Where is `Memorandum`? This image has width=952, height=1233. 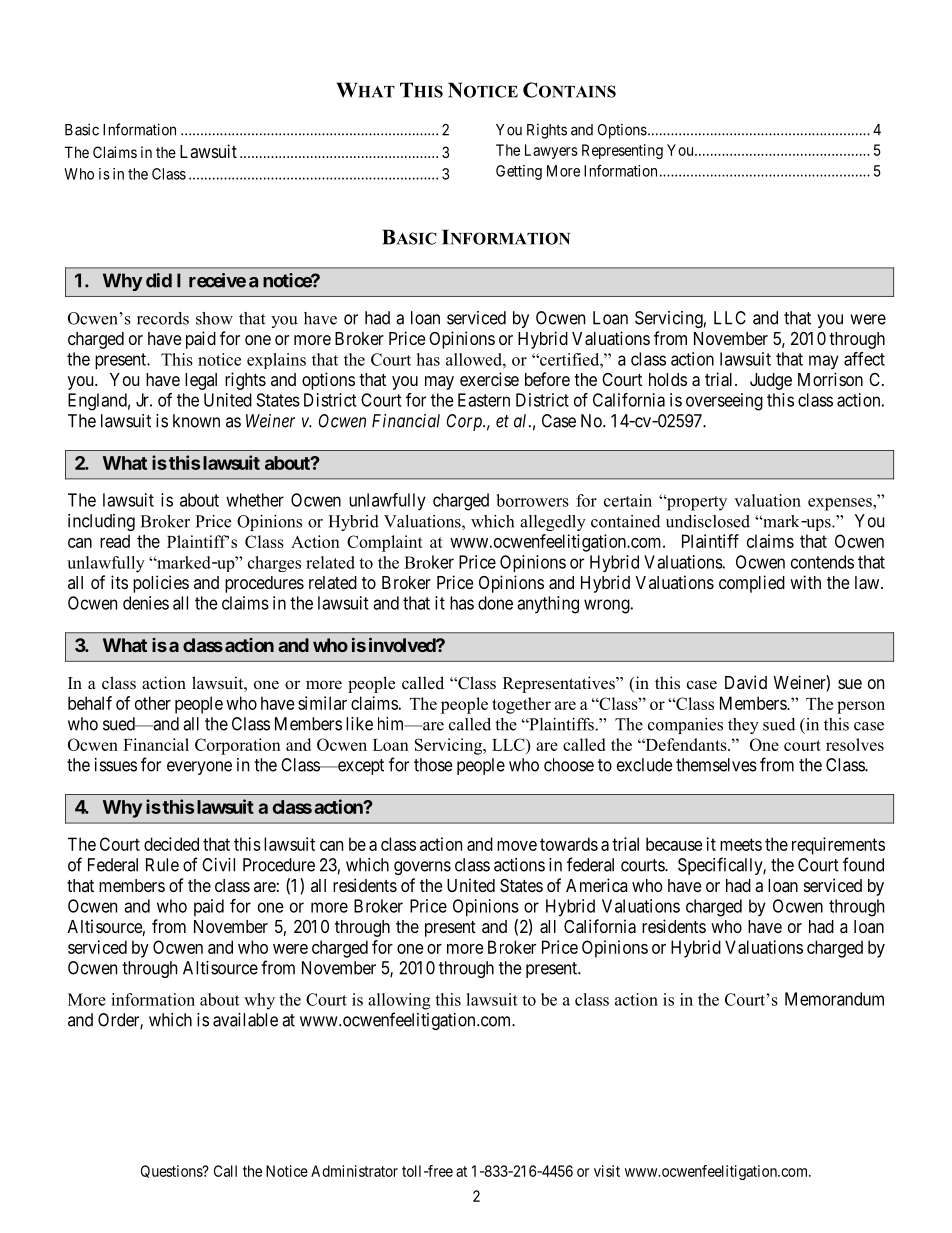 Memorandum is located at coordinates (834, 999).
